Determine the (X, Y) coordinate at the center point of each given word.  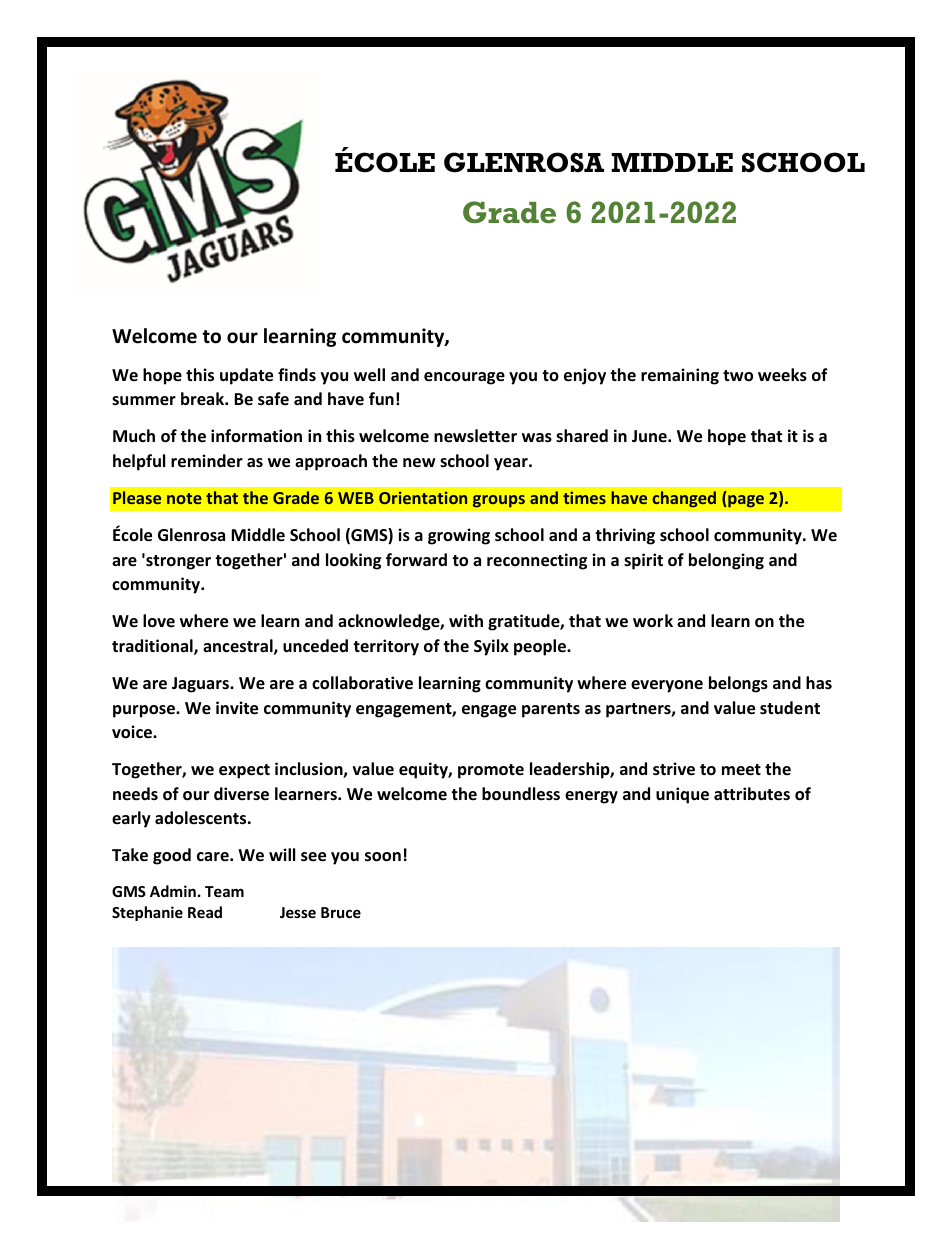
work (653, 621)
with (466, 620)
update (246, 376)
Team (224, 891)
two (738, 376)
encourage (464, 378)
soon (383, 857)
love (159, 621)
